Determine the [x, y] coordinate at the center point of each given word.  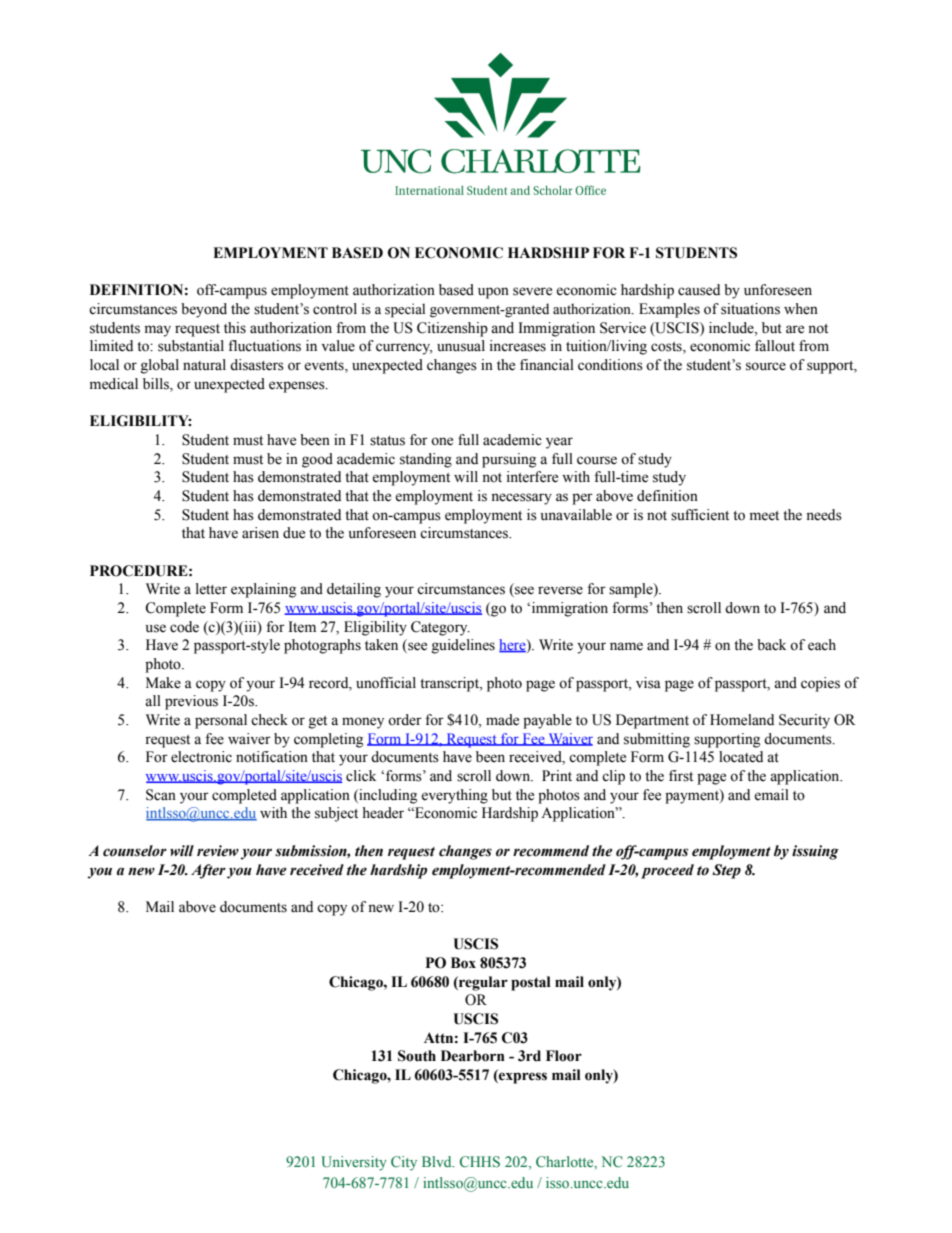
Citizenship [452, 329]
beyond [204, 310]
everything [454, 796]
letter [211, 589]
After [208, 871]
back [771, 645]
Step [726, 871]
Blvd [438, 1161]
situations [750, 309]
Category [440, 628]
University [354, 1163]
